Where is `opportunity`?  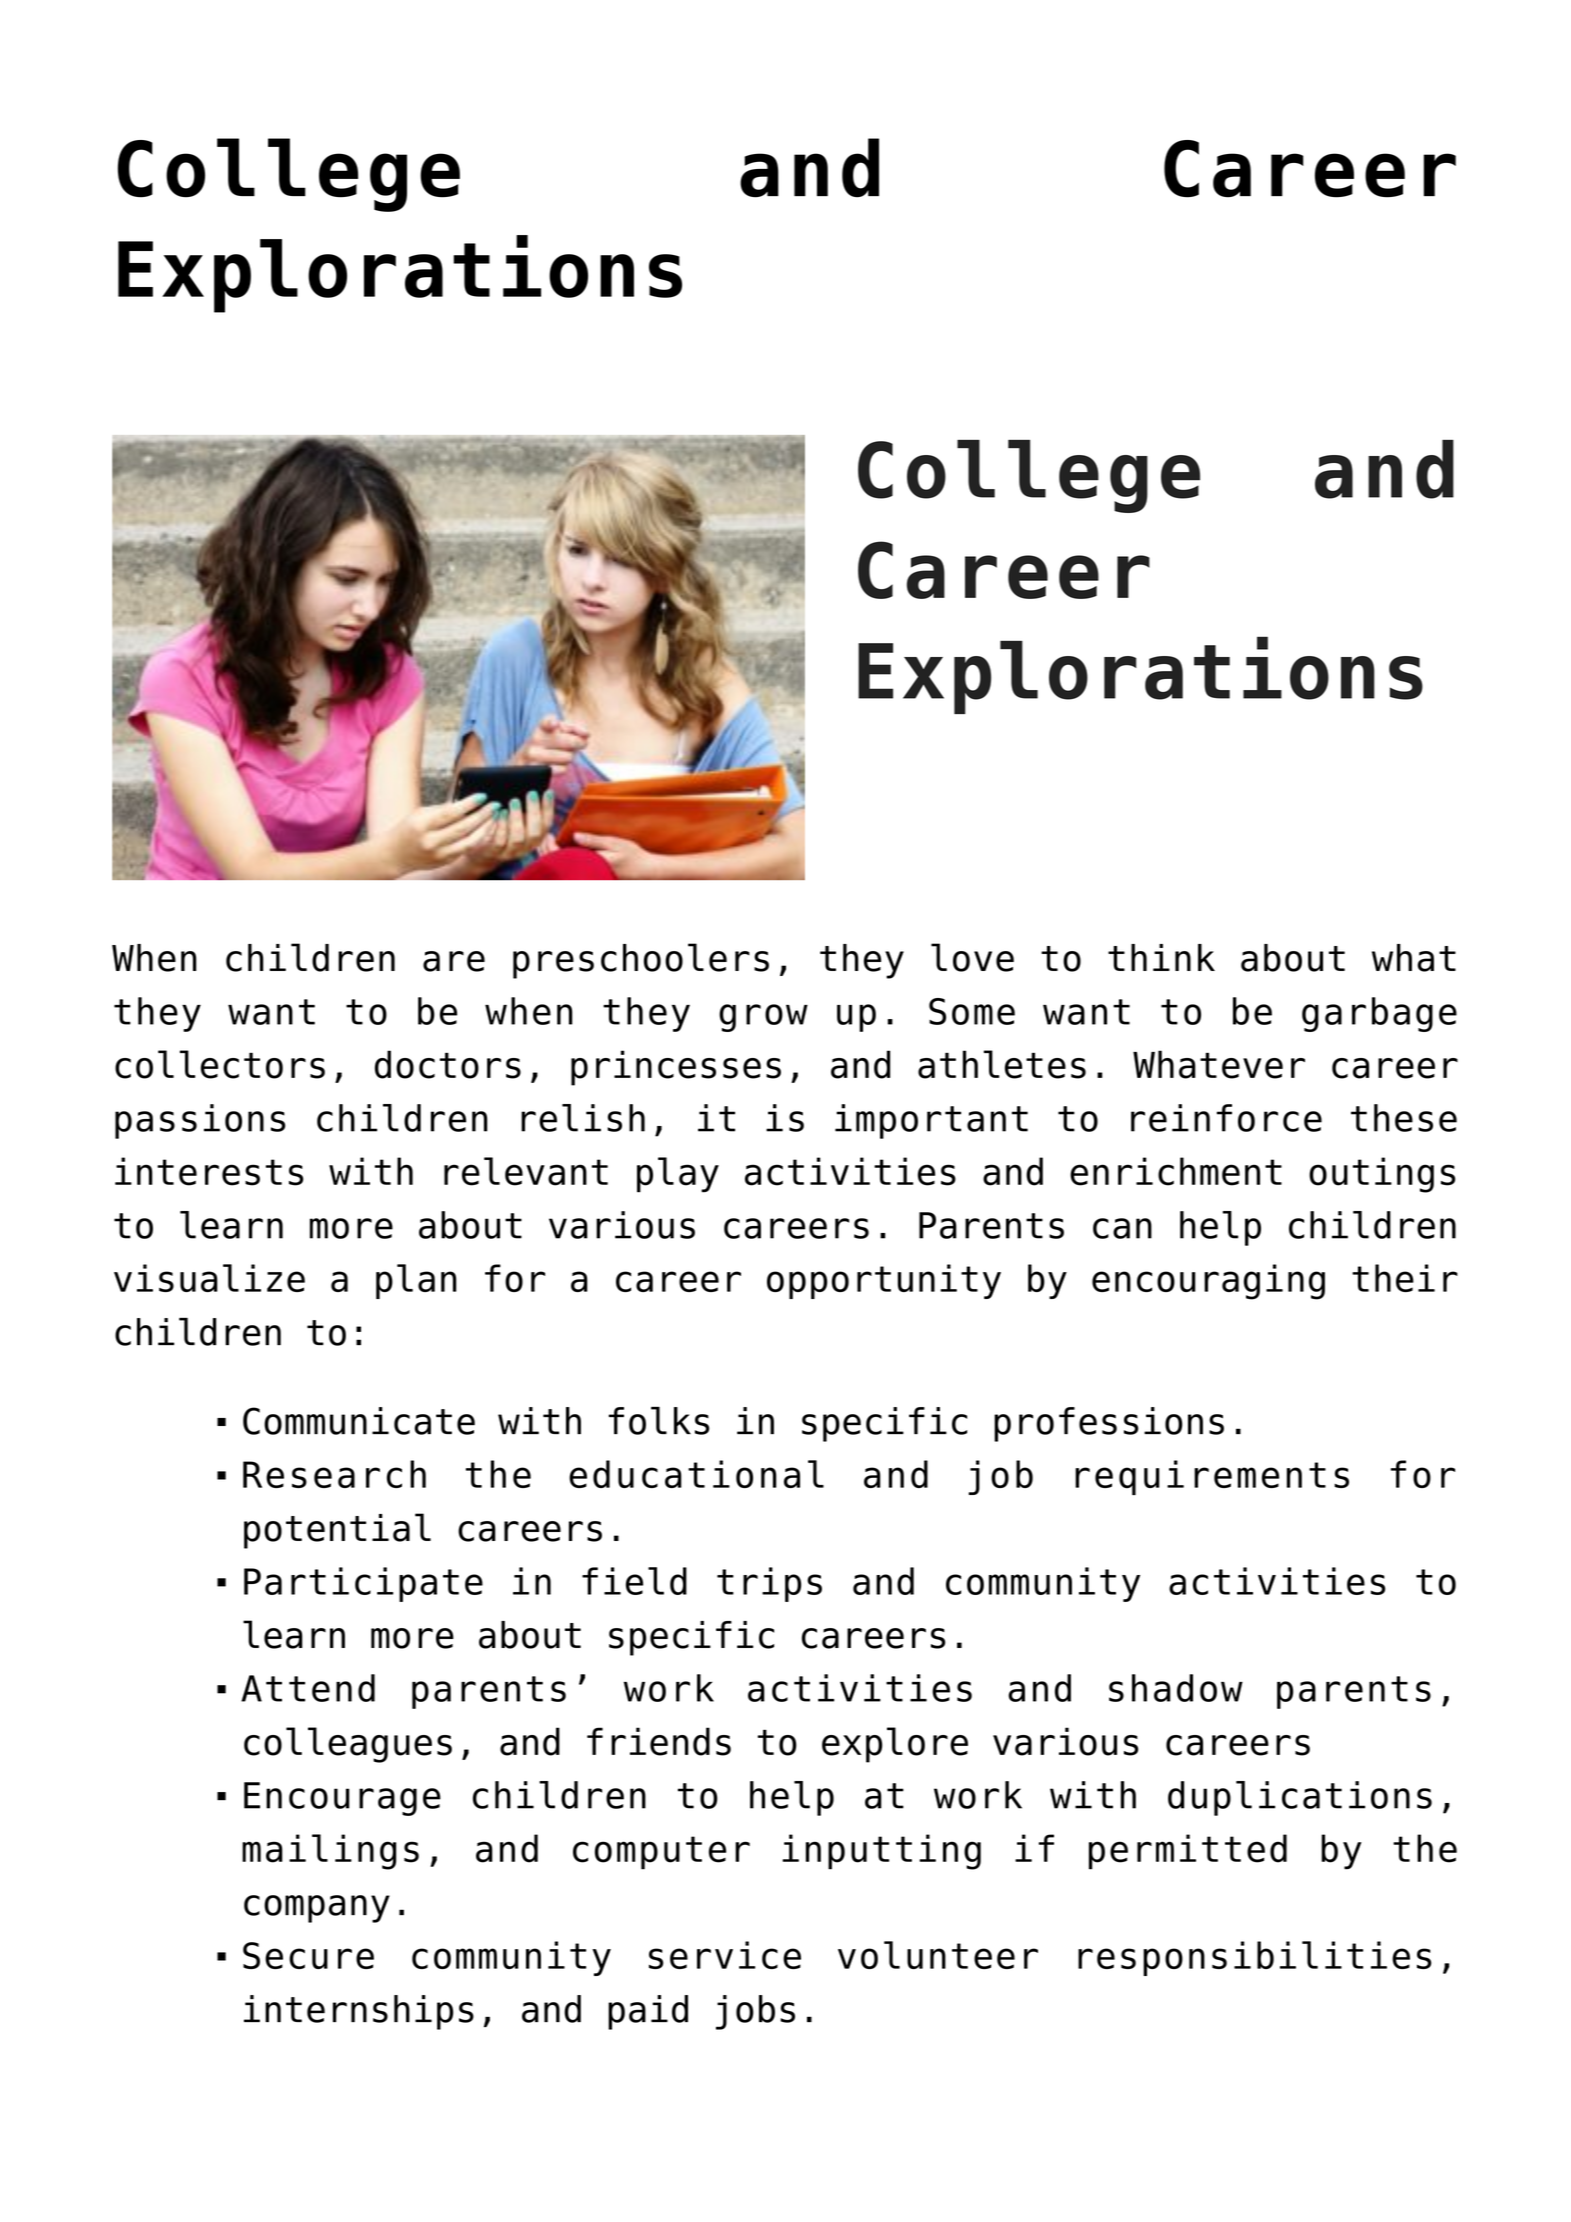 opportunity is located at coordinates (884, 1281).
